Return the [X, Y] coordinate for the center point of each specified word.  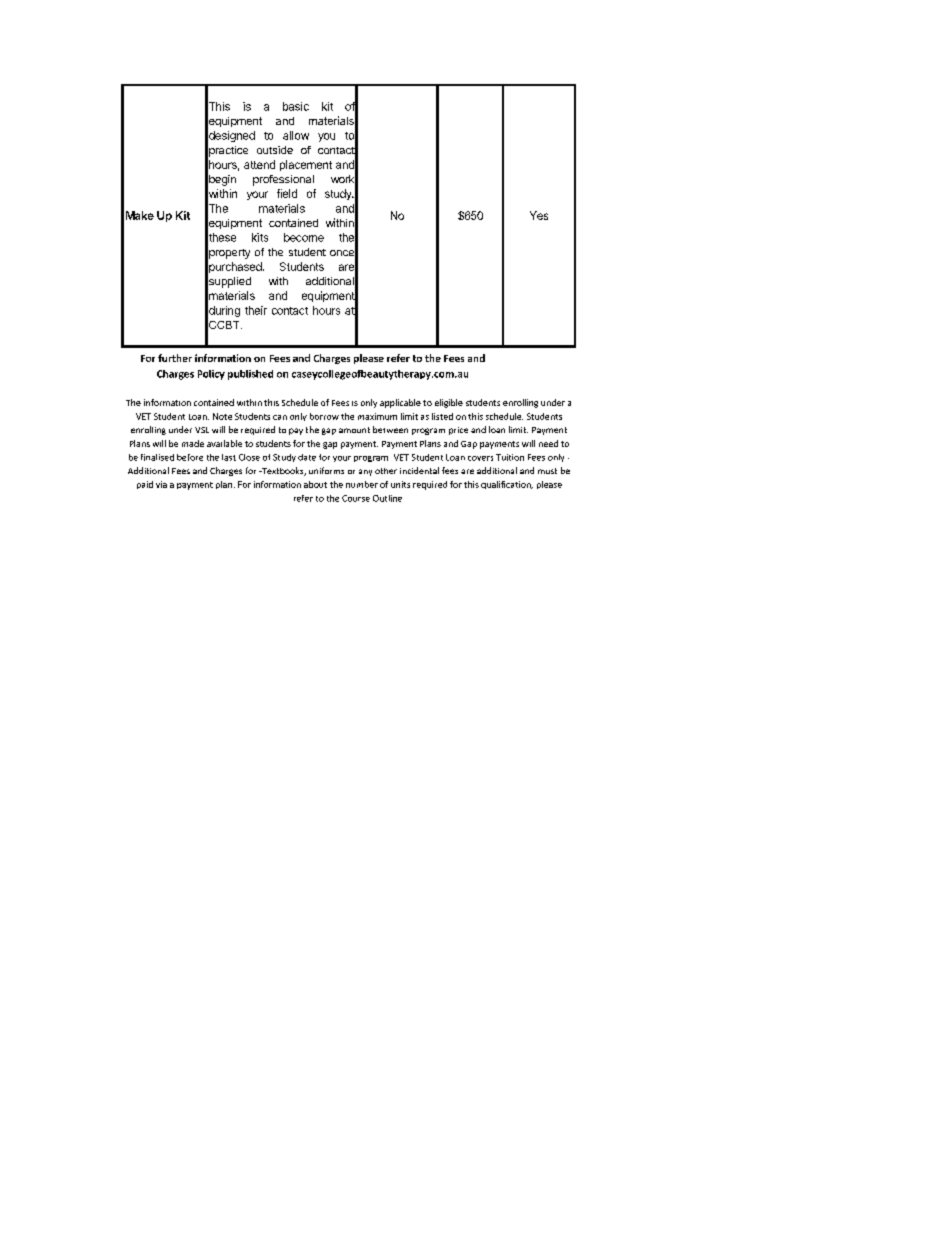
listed [442, 416]
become [304, 237]
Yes [539, 215]
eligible [449, 403]
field [287, 193]
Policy [211, 375]
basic [296, 106]
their [256, 310]
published [250, 375]
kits [260, 237]
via [161, 484]
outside [275, 150]
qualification [507, 485]
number [362, 484]
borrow [324, 416]
